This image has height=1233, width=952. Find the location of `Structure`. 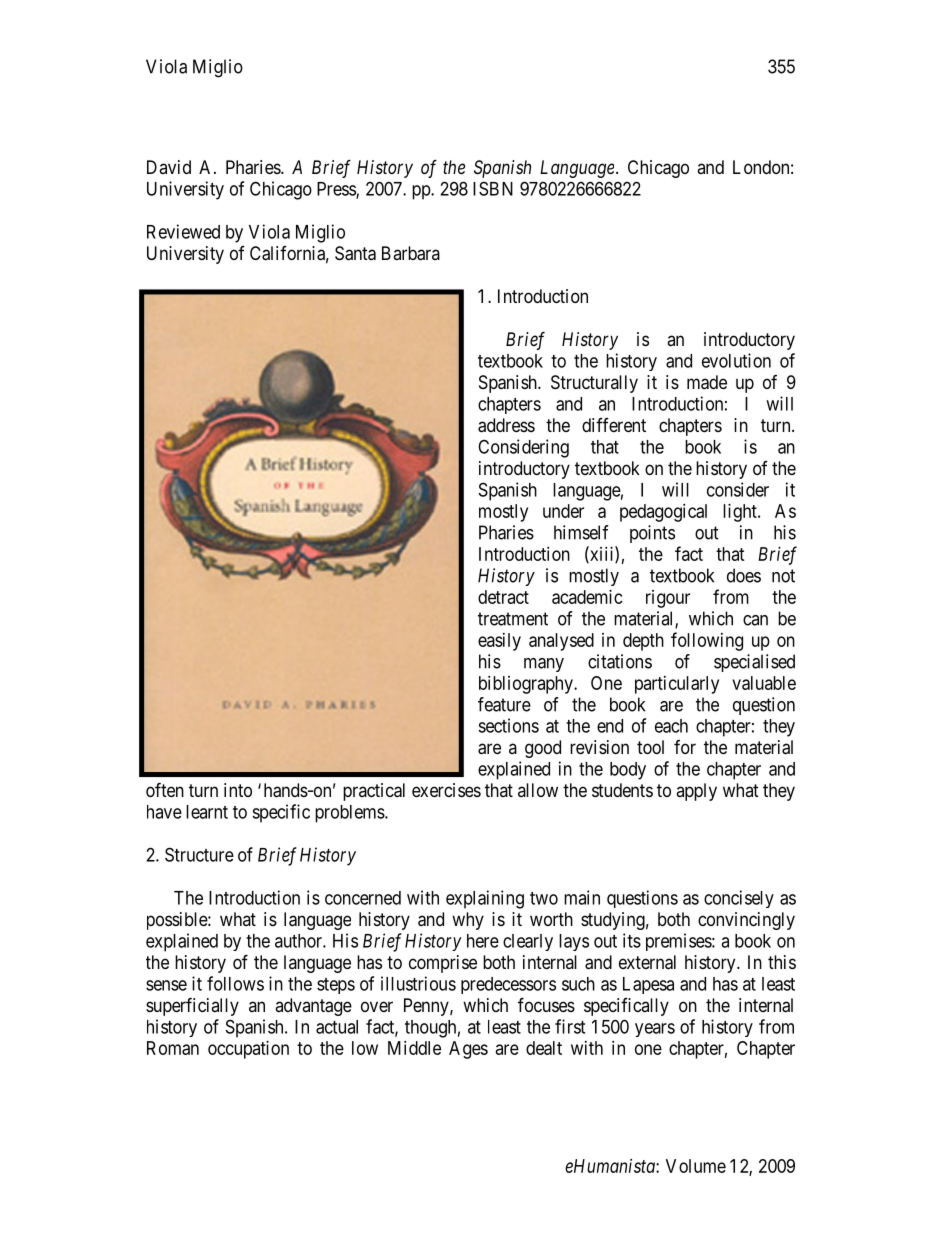

Structure is located at coordinates (199, 854).
